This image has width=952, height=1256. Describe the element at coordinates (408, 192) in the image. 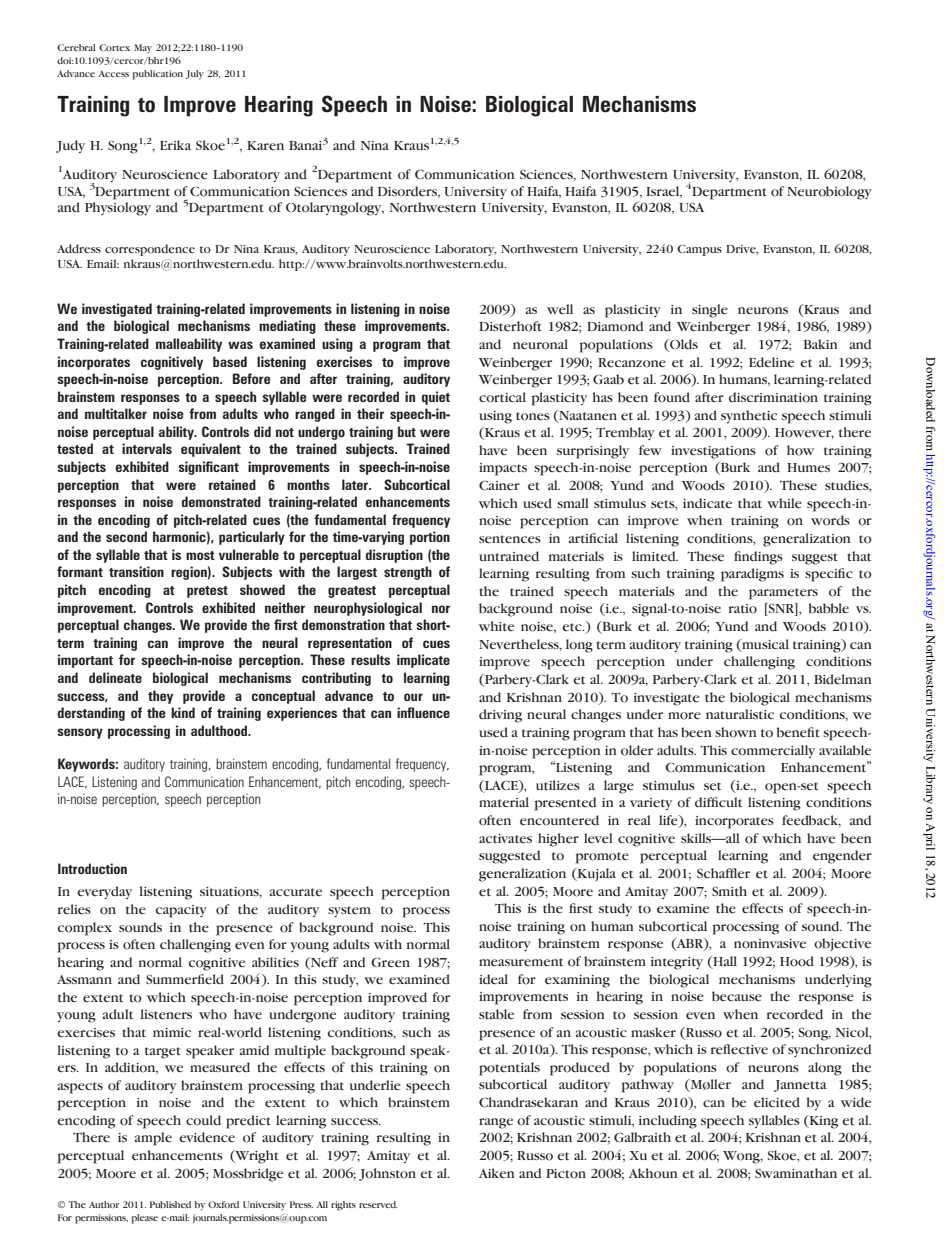

I see `Disorders` at that location.
